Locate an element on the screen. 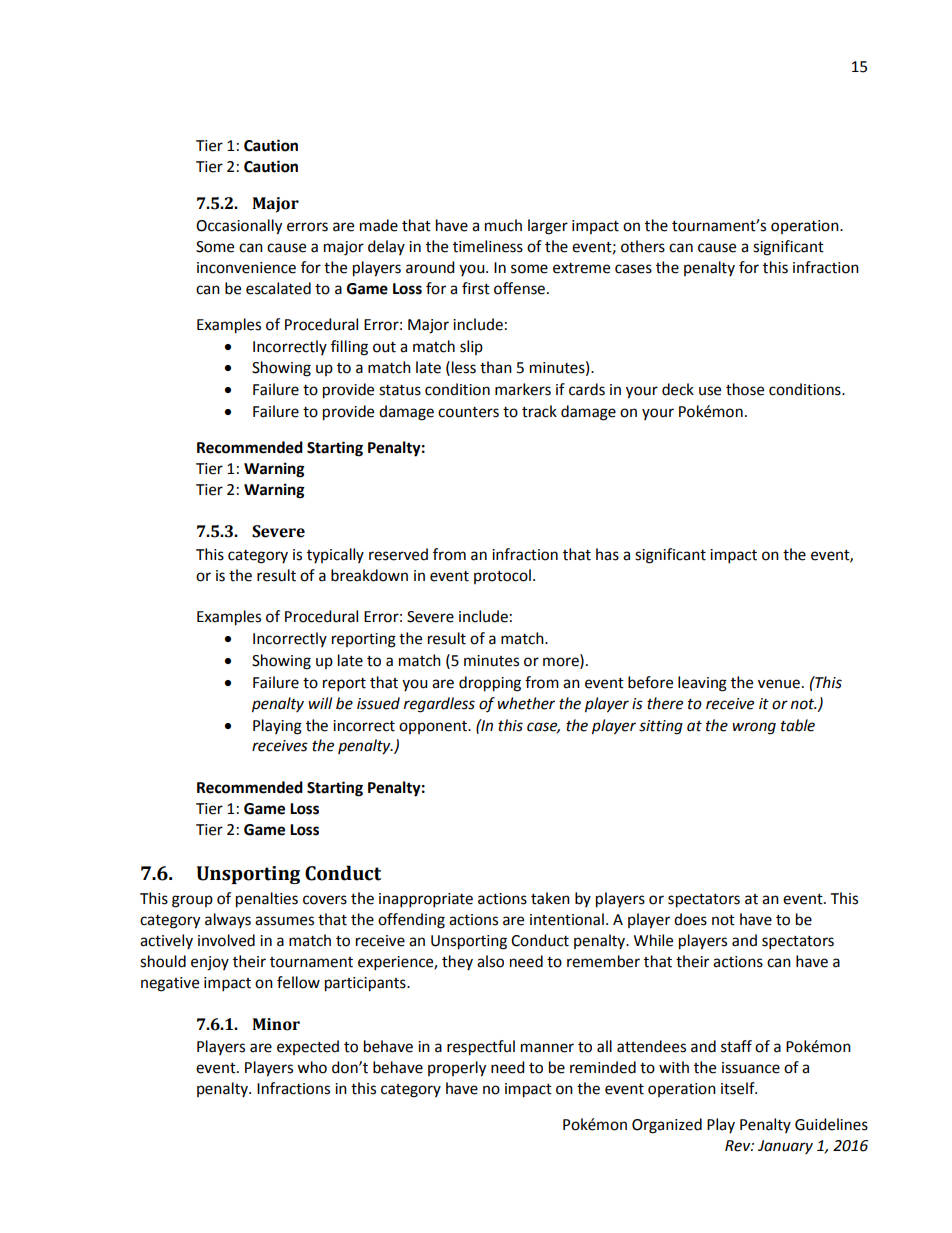 The height and width of the screenshot is (1233, 952). typically is located at coordinates (335, 555).
